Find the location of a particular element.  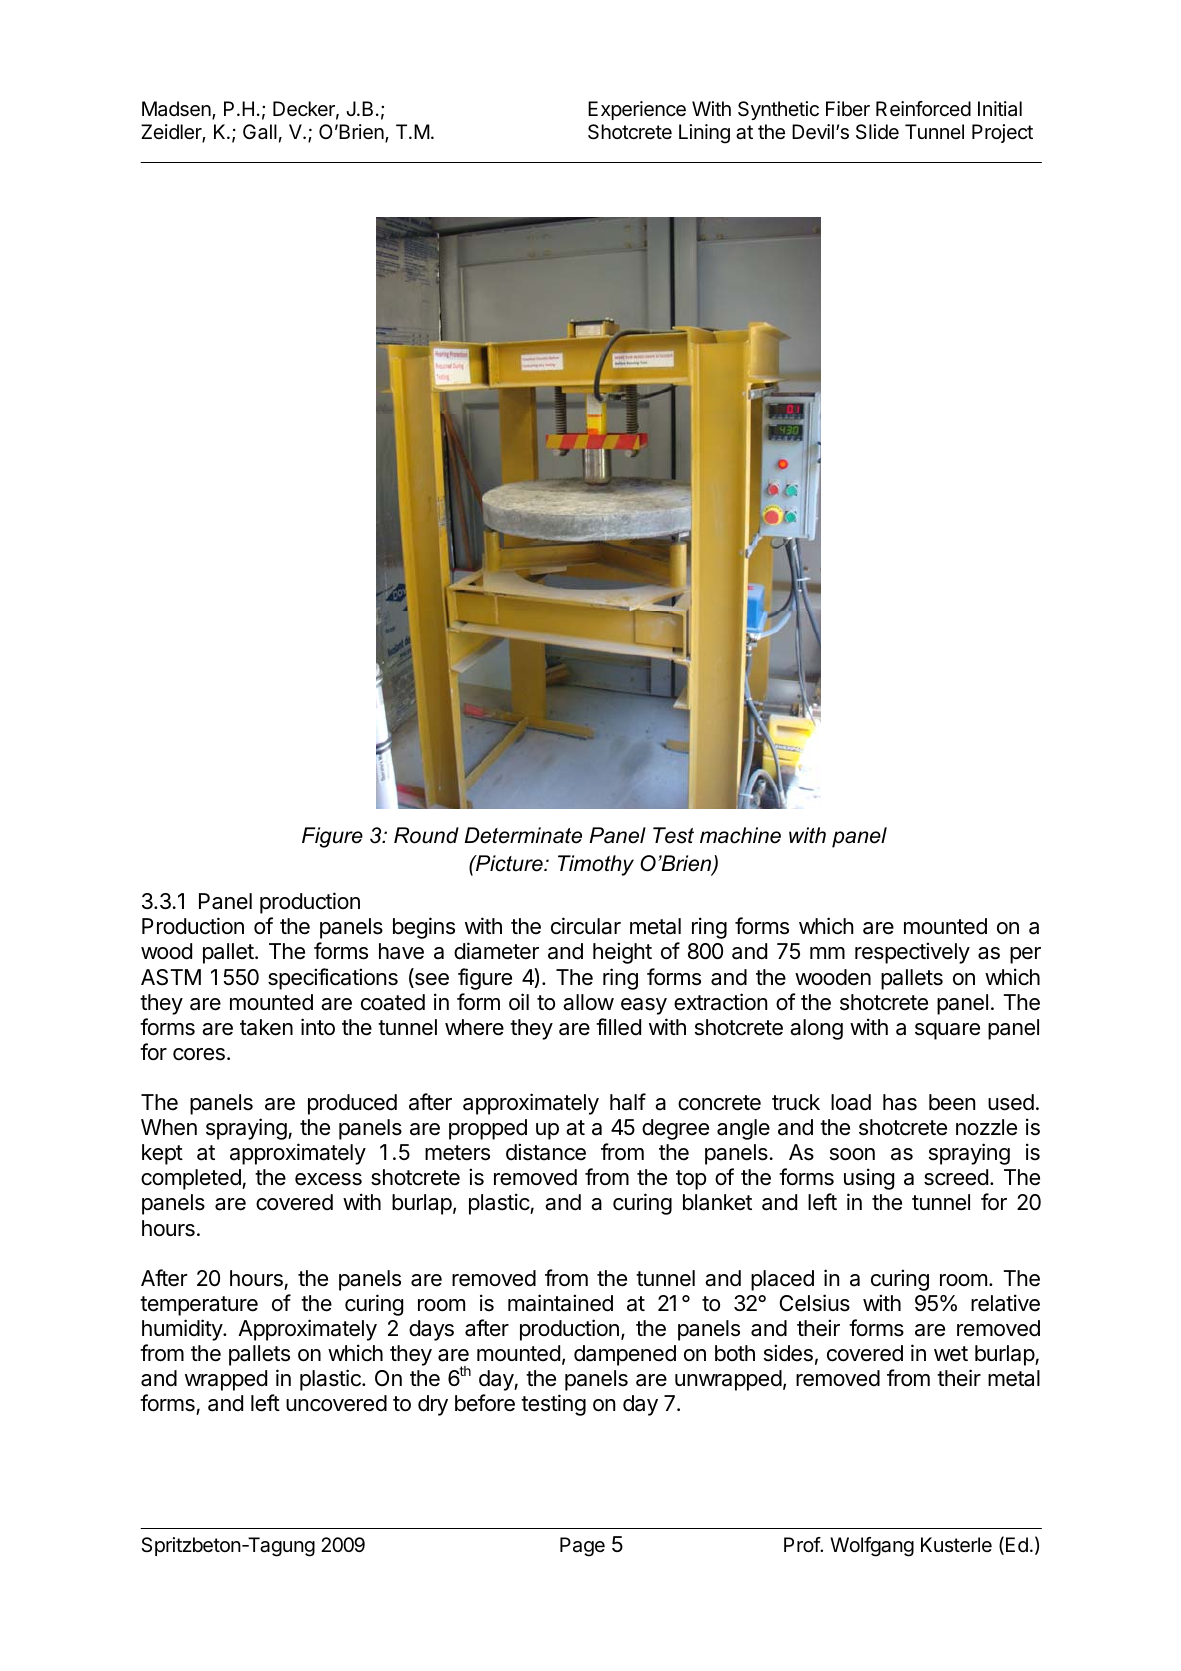

respectively is located at coordinates (912, 953).
